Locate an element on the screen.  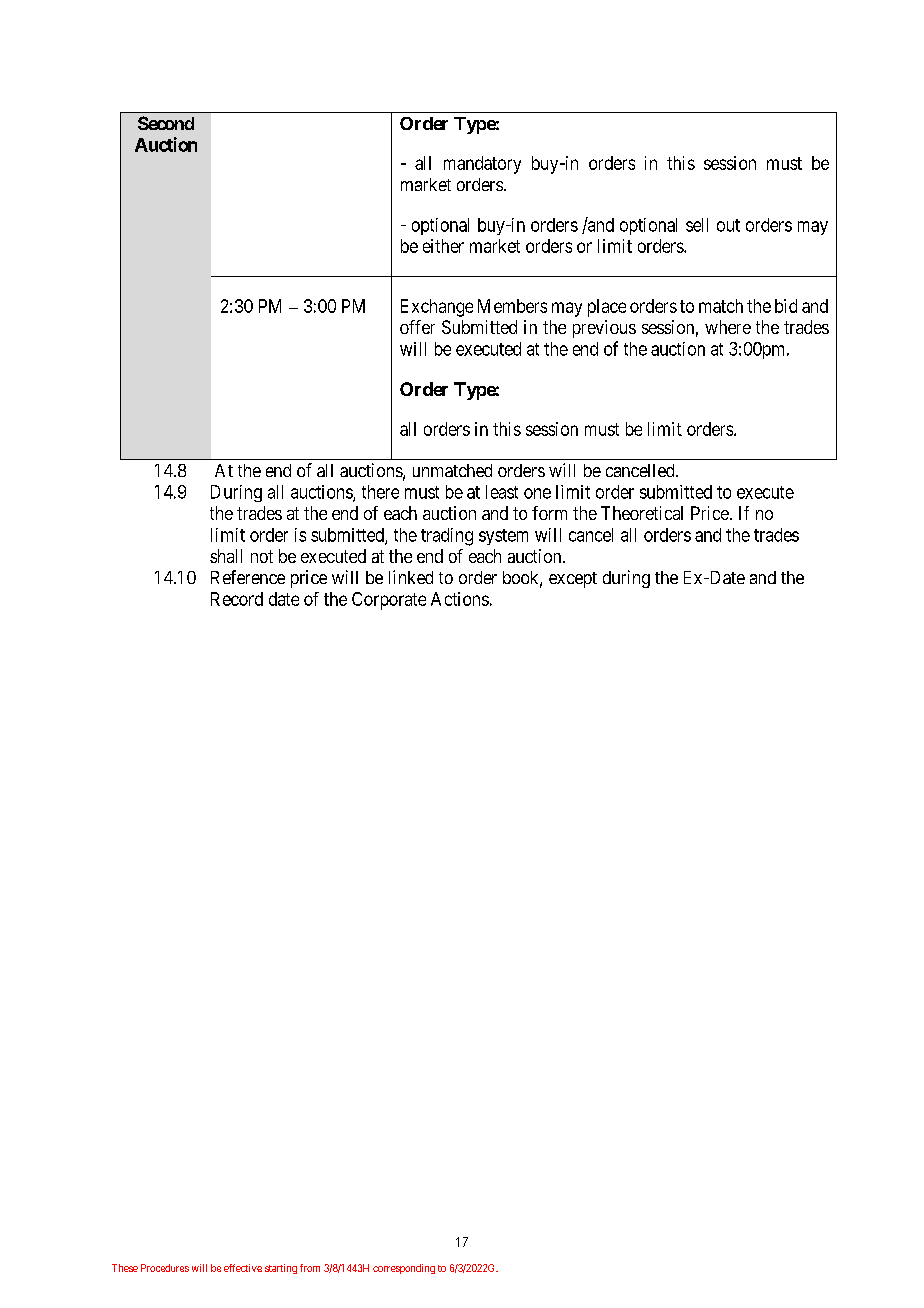
offer is located at coordinates (417, 327).
